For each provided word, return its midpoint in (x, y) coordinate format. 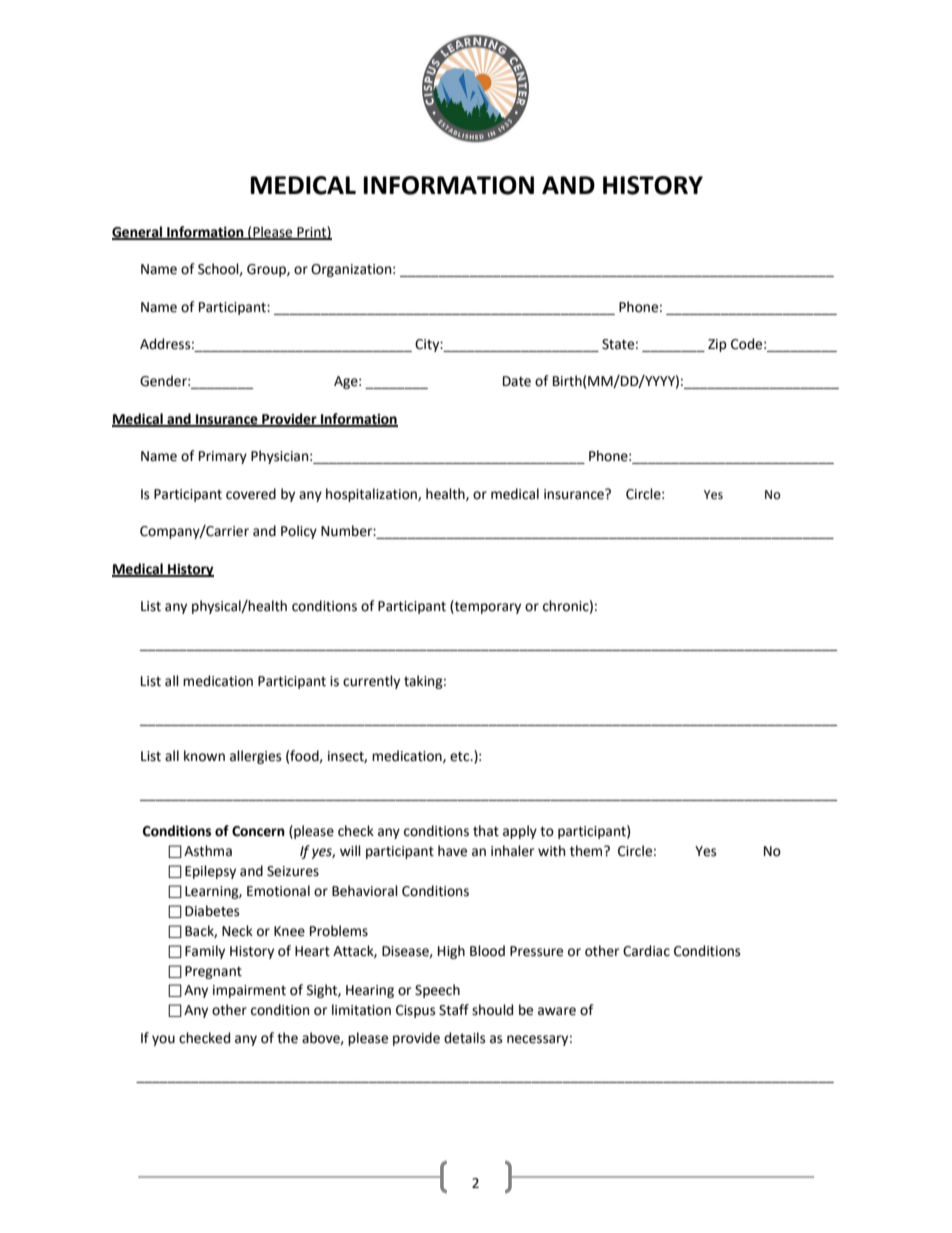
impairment (249, 991)
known (204, 756)
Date (517, 381)
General (138, 232)
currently (371, 682)
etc (461, 756)
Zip (717, 345)
